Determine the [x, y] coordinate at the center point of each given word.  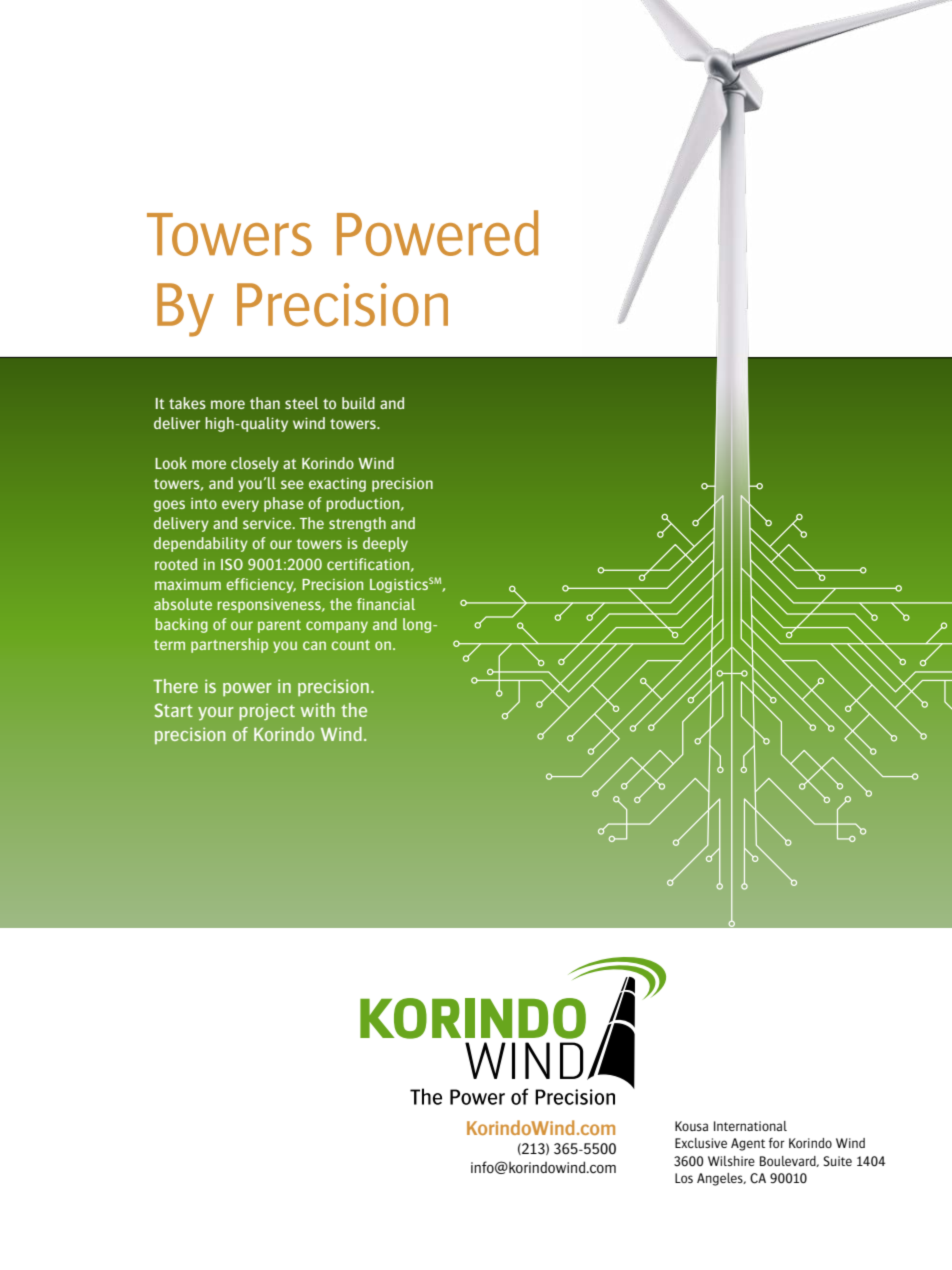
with [318, 710]
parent [279, 626]
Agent [748, 1144]
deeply [385, 544]
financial [386, 604]
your [216, 714]
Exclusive [701, 1143]
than [265, 403]
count [350, 645]
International [750, 1126]
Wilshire [731, 1161]
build [358, 403]
